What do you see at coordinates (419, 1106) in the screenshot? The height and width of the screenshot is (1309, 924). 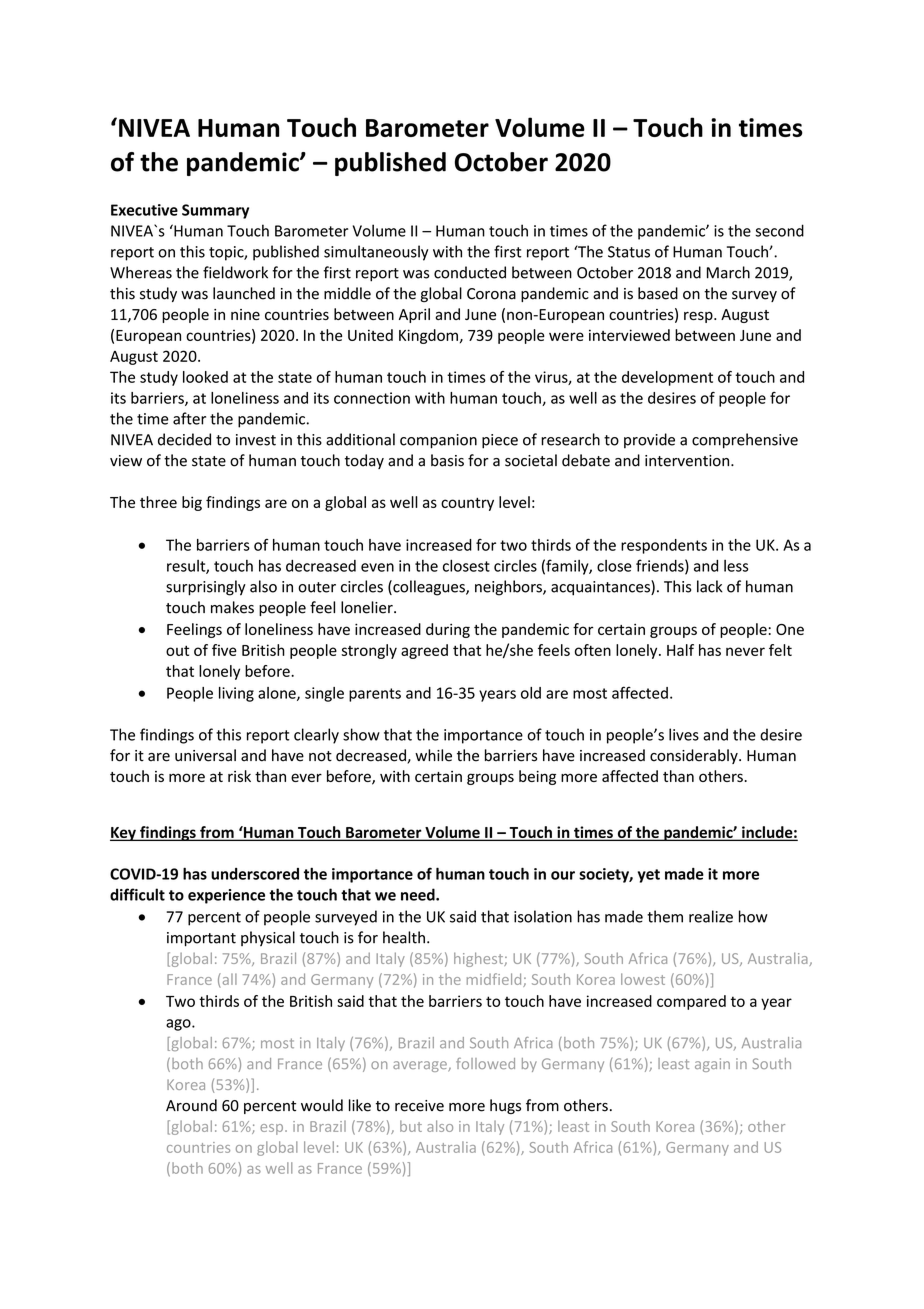 I see `receive` at bounding box center [419, 1106].
